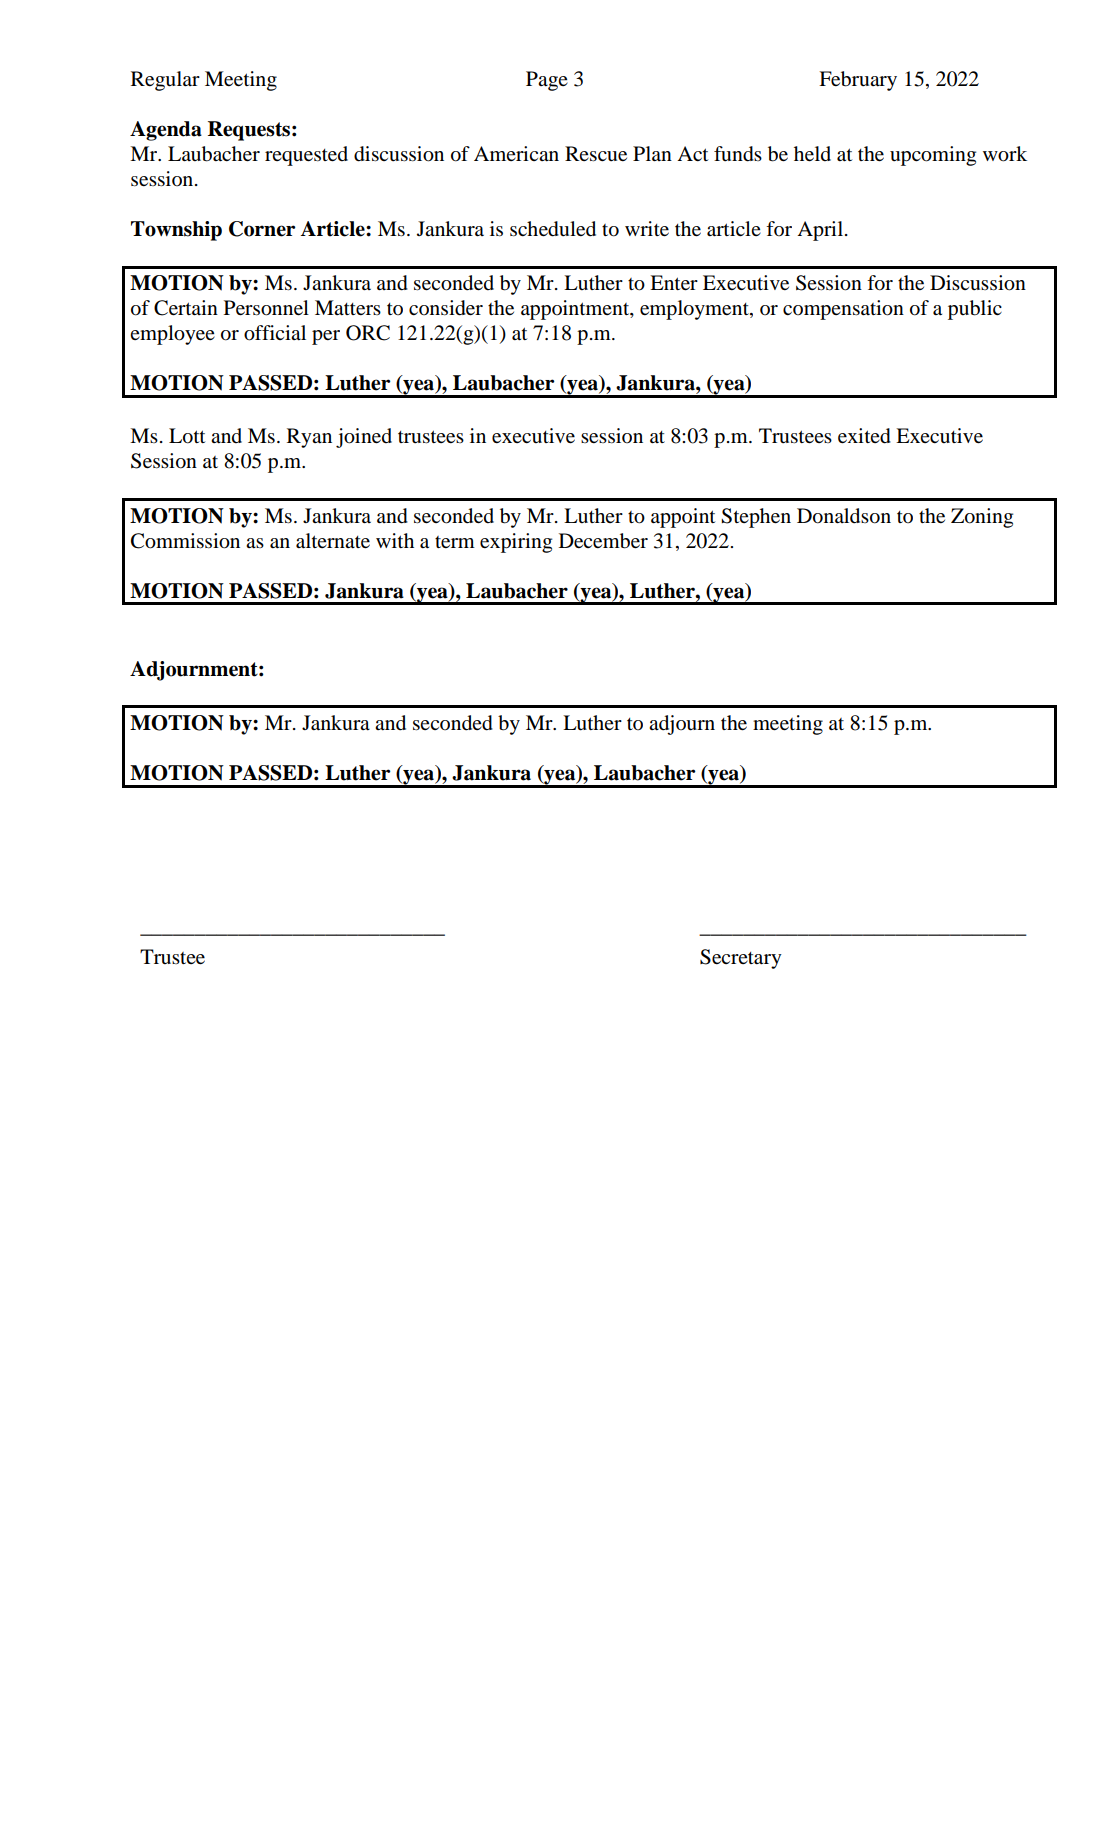 The width and height of the document is (1110, 1828). What do you see at coordinates (858, 81) in the document?
I see `February` at bounding box center [858, 81].
